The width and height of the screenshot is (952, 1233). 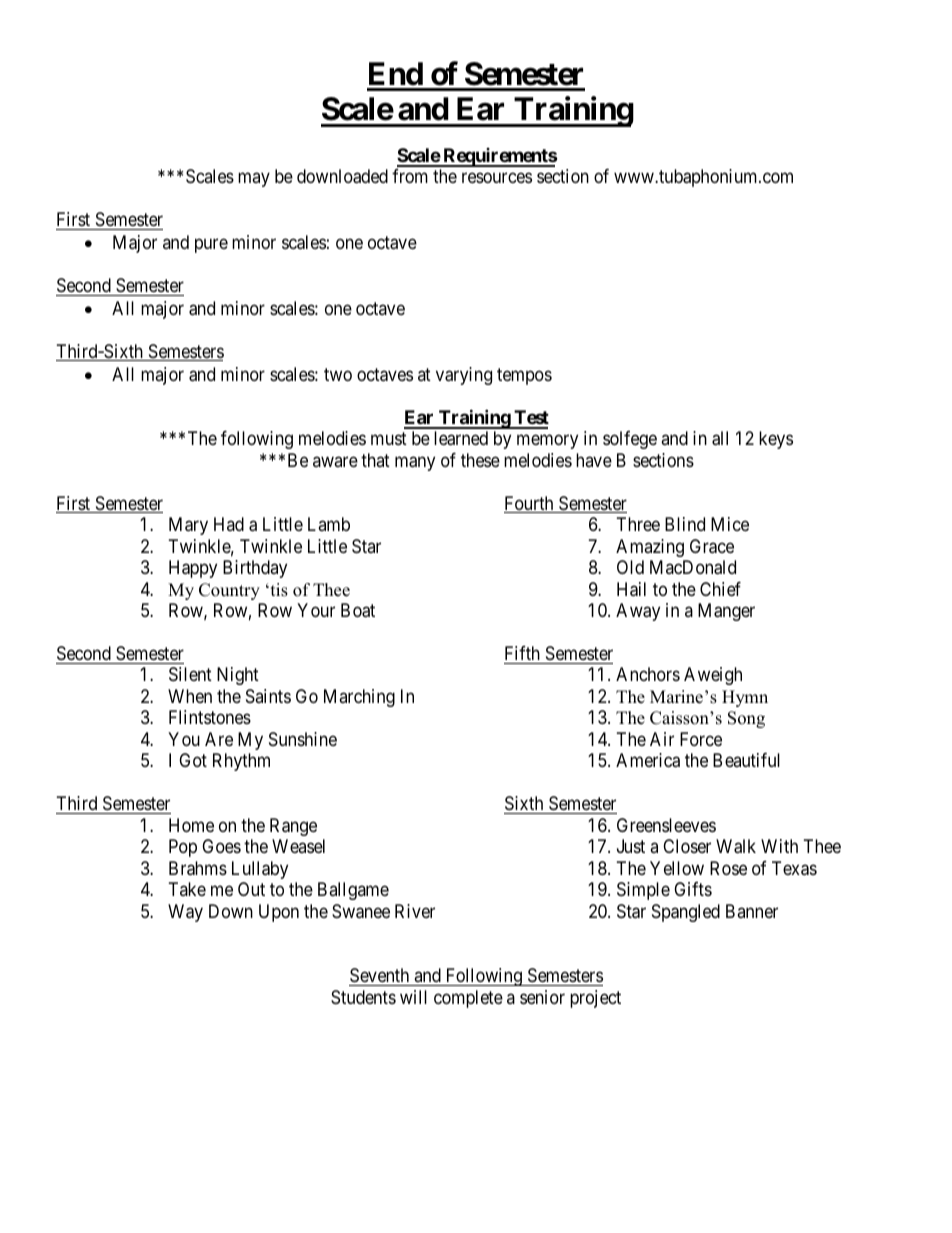 I want to click on complete, so click(x=468, y=999).
